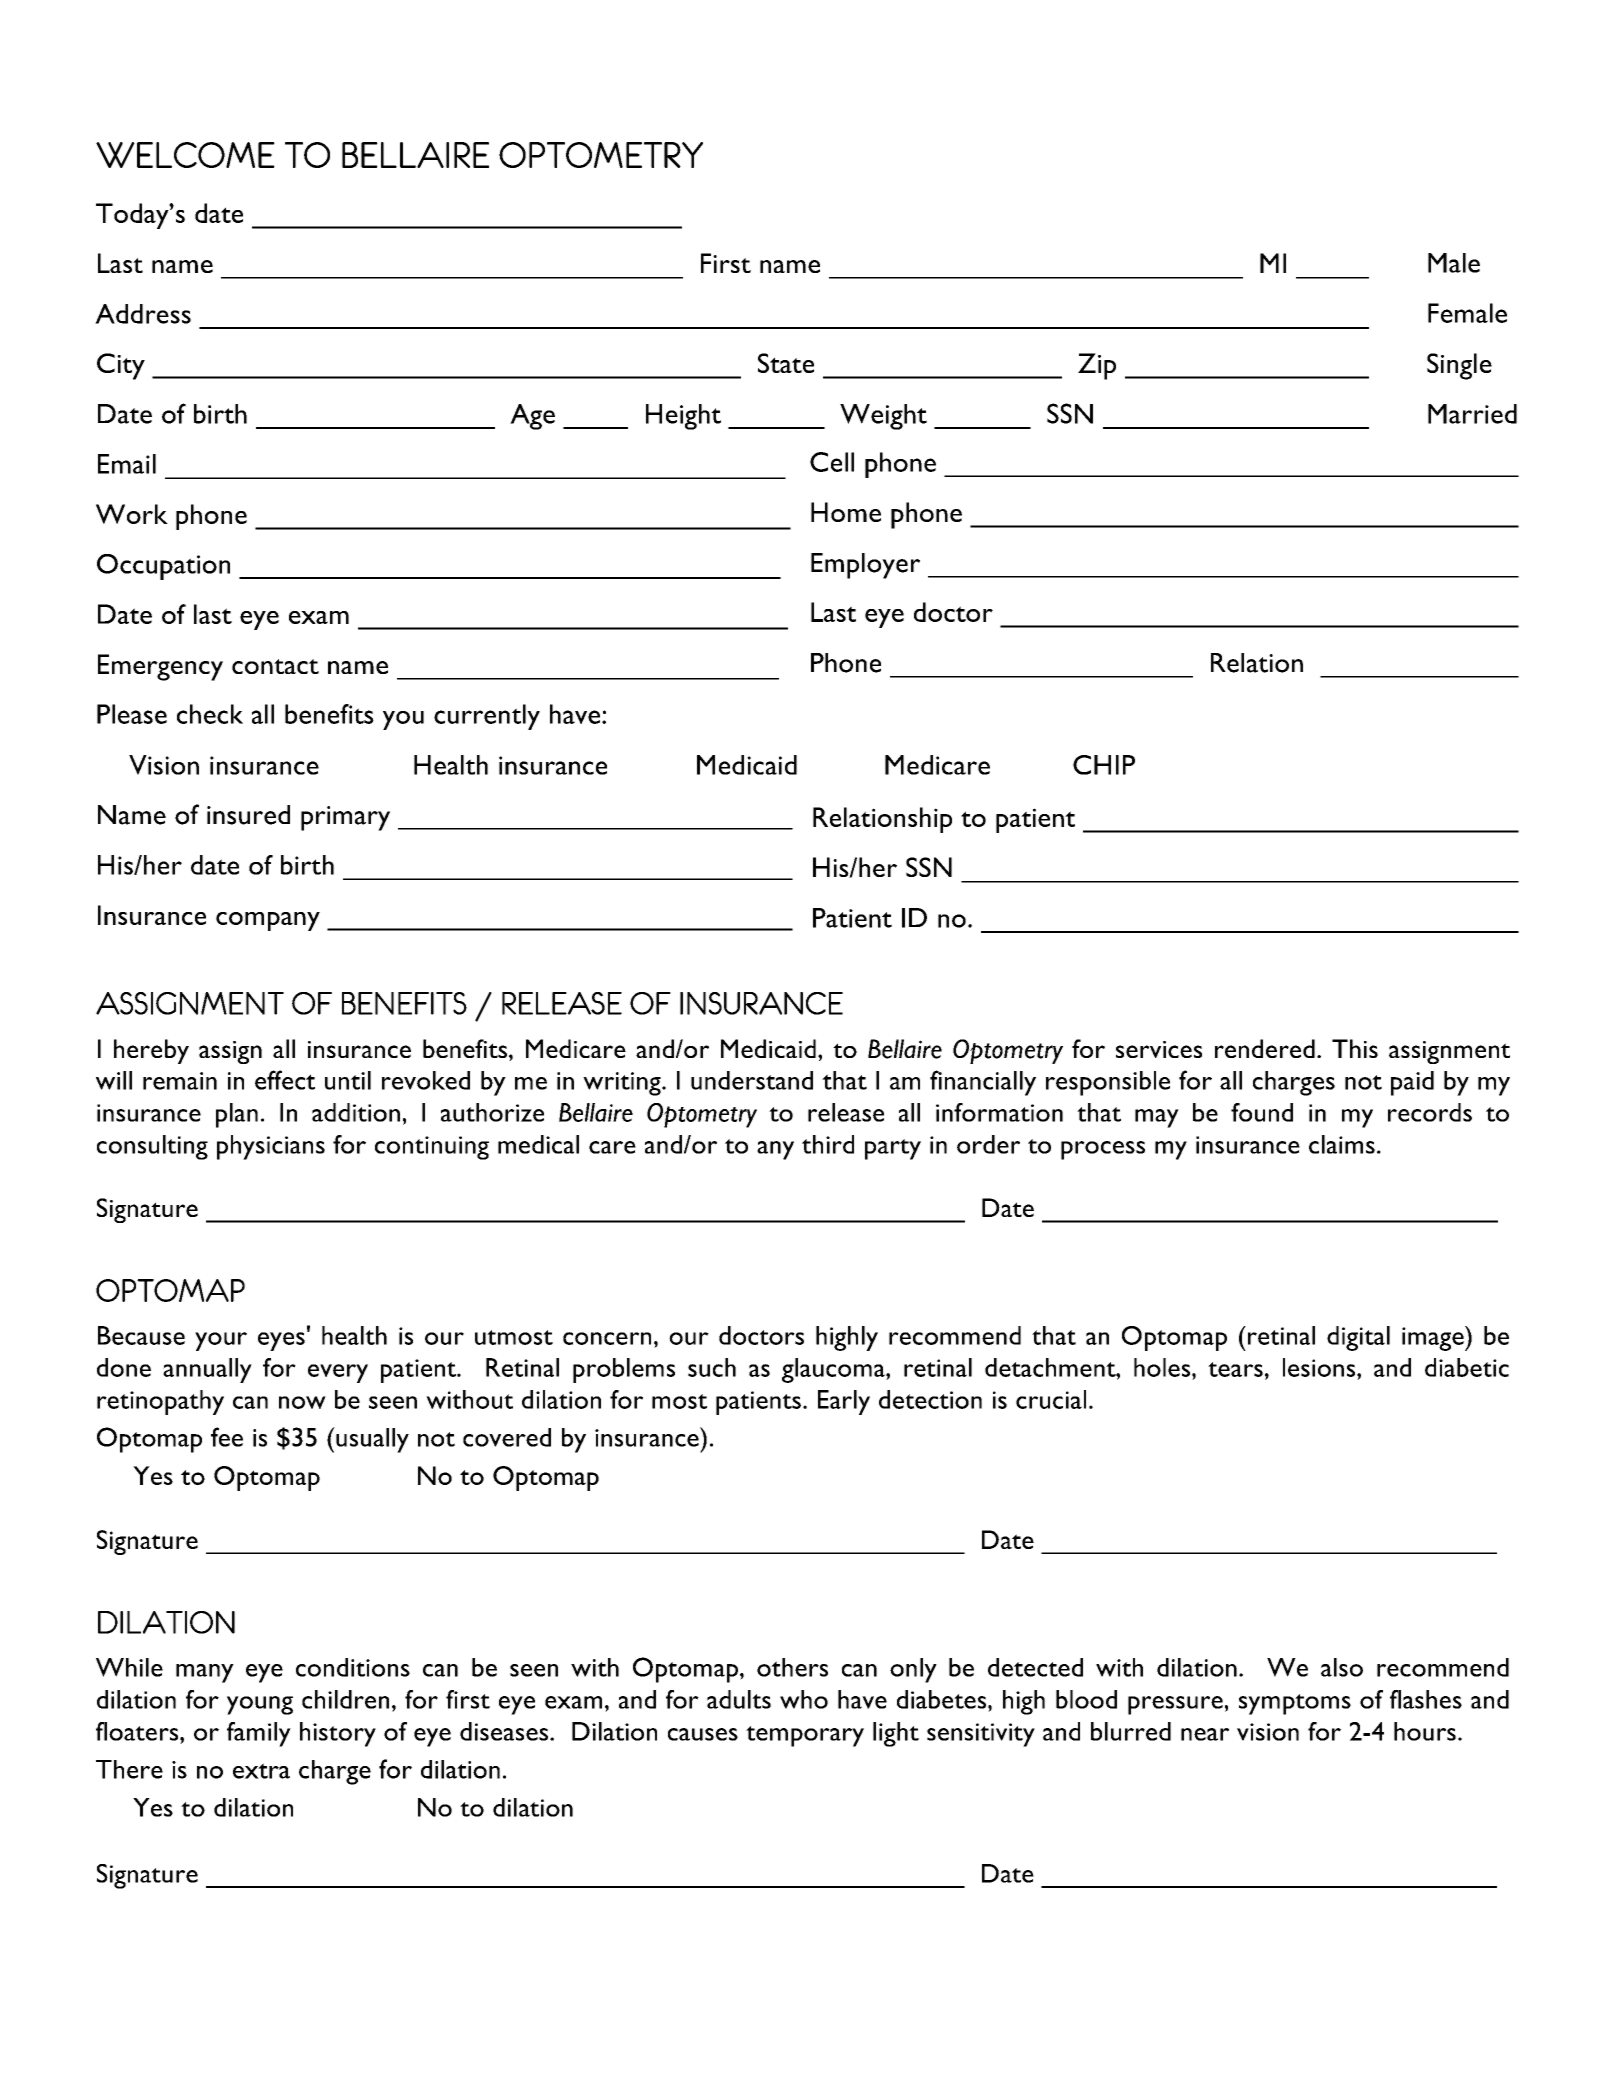 Image resolution: width=1603 pixels, height=2074 pixels. I want to click on Employer, so click(865, 566).
